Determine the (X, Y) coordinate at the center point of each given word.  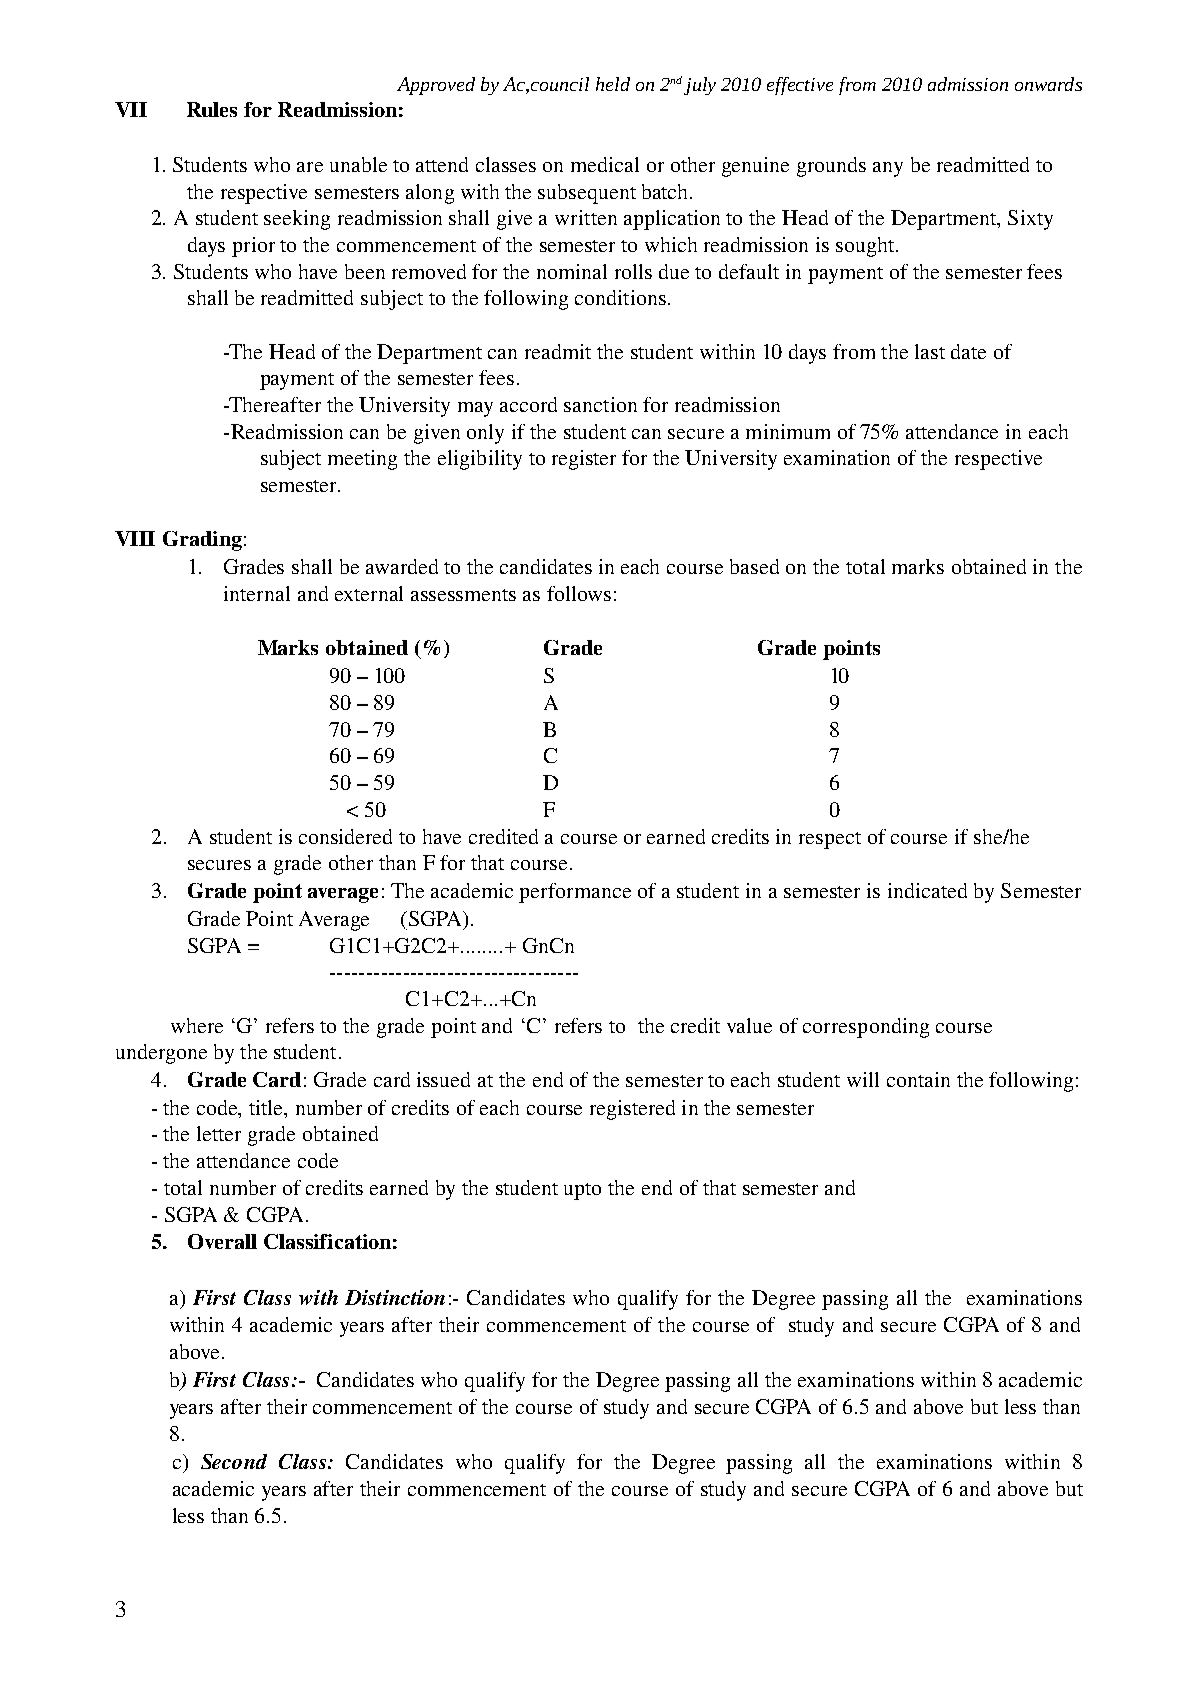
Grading (202, 541)
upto (582, 1191)
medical (605, 164)
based (754, 566)
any (888, 169)
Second (234, 1461)
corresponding (866, 1028)
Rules (212, 109)
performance (575, 893)
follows (579, 593)
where (197, 1025)
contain (918, 1079)
